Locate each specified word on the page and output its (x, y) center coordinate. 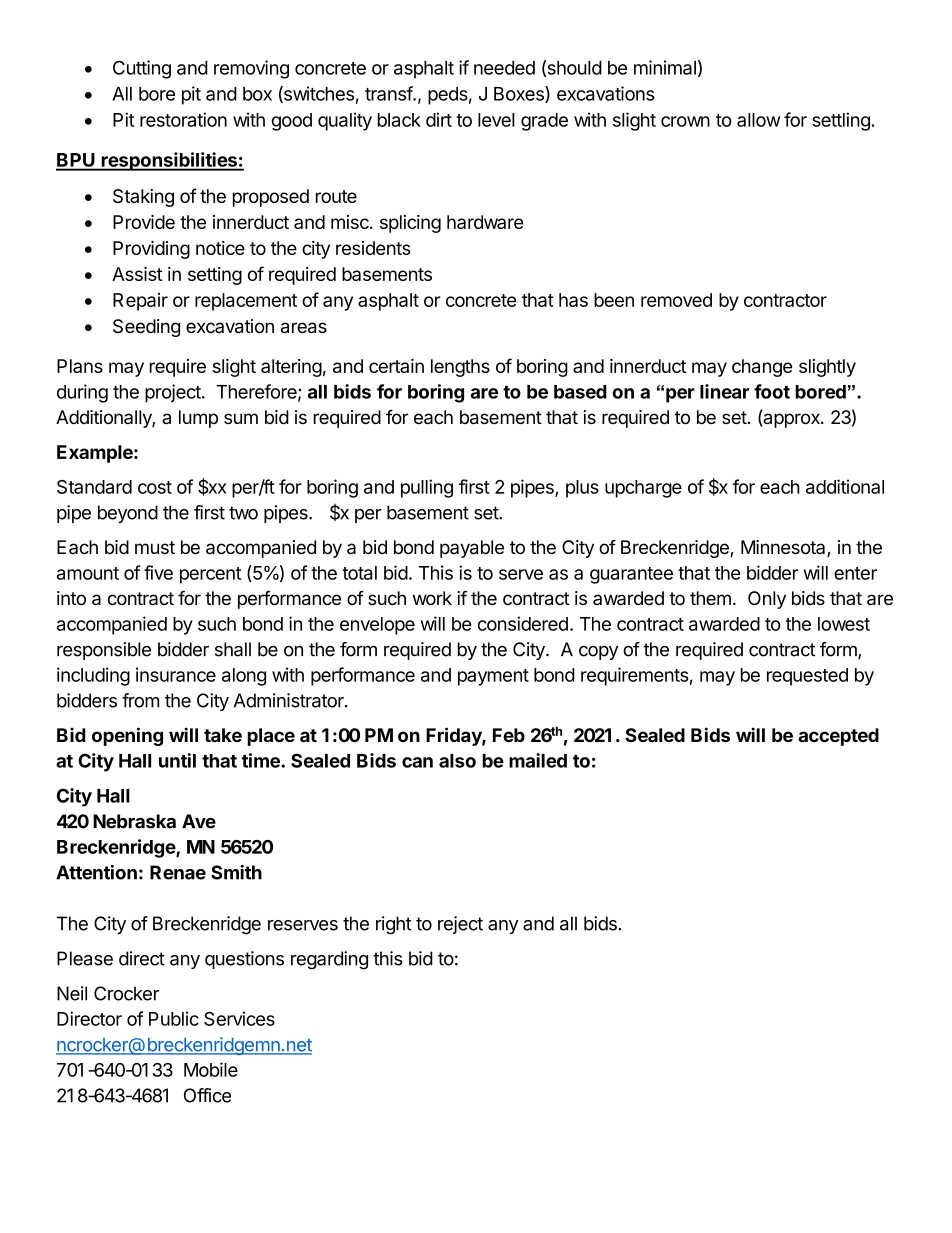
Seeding (146, 328)
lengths (460, 368)
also (457, 761)
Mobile (211, 1069)
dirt (439, 119)
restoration (183, 119)
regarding (329, 960)
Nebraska (134, 821)
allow (758, 120)
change (762, 368)
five (158, 572)
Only (767, 600)
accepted (838, 737)
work (432, 598)
